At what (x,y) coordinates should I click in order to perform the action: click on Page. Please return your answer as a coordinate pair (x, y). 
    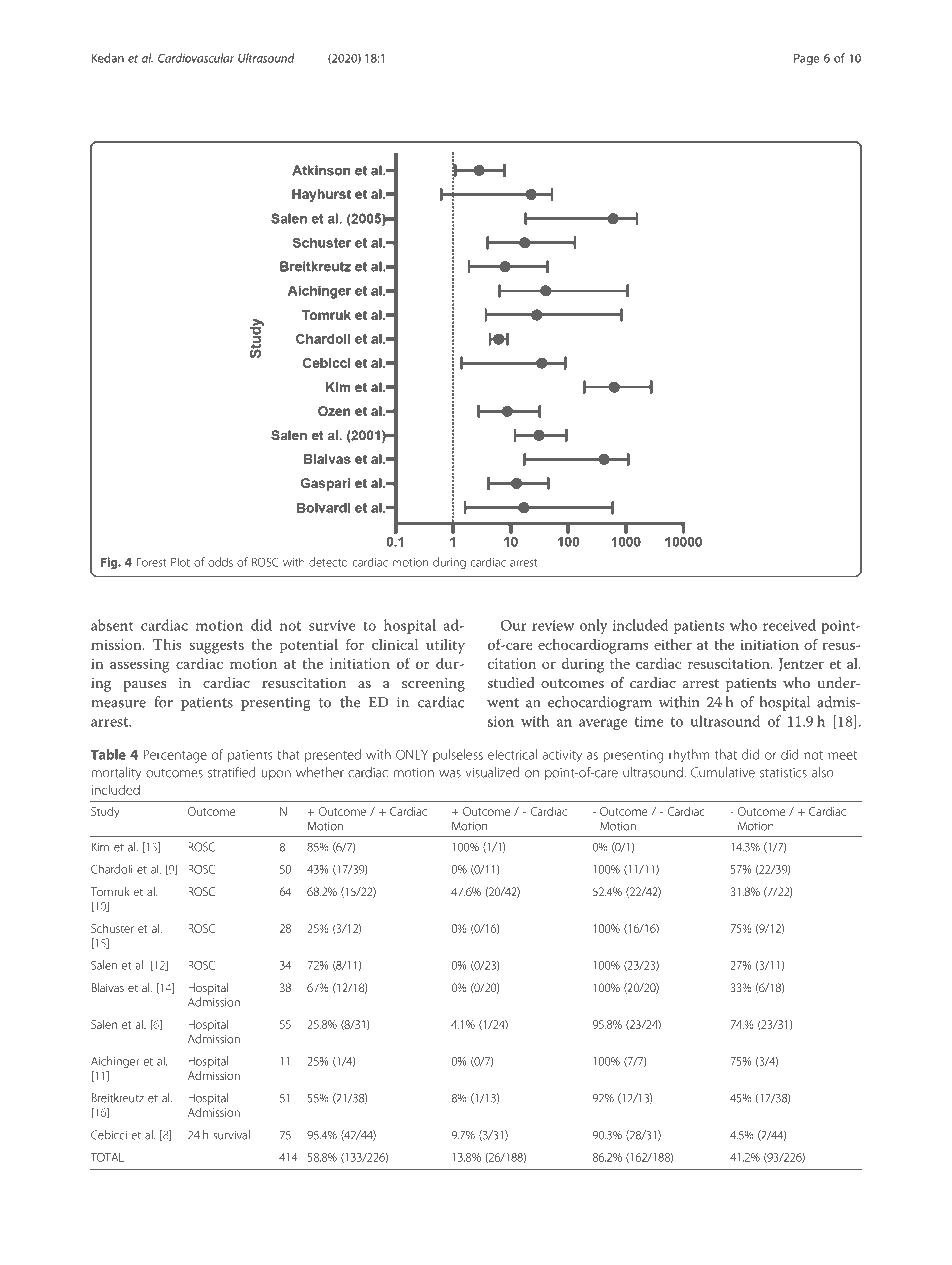
    Looking at the image, I should click on (806, 59).
